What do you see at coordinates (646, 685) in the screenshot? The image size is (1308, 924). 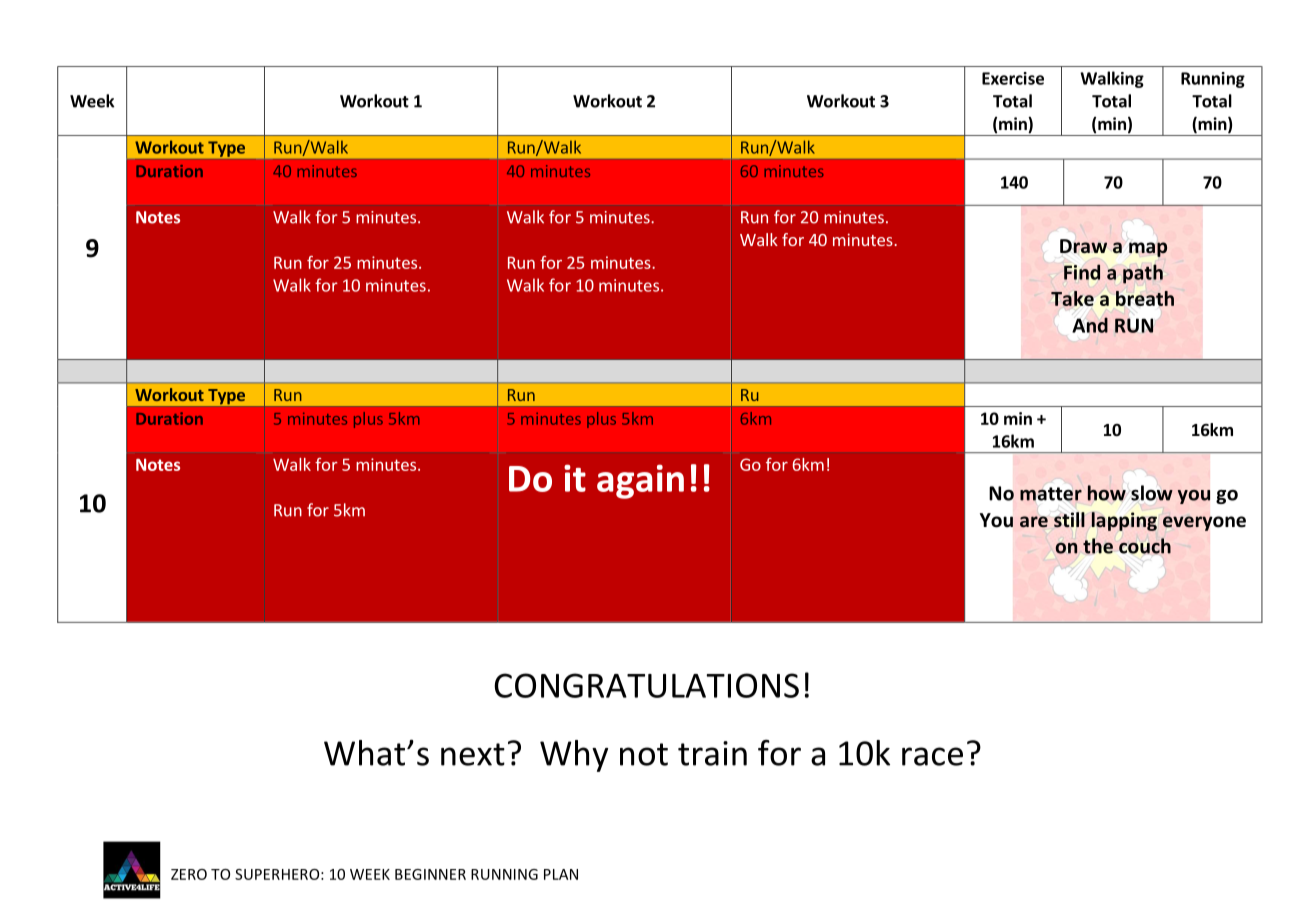 I see `CONGRATULATIONS` at bounding box center [646, 685].
